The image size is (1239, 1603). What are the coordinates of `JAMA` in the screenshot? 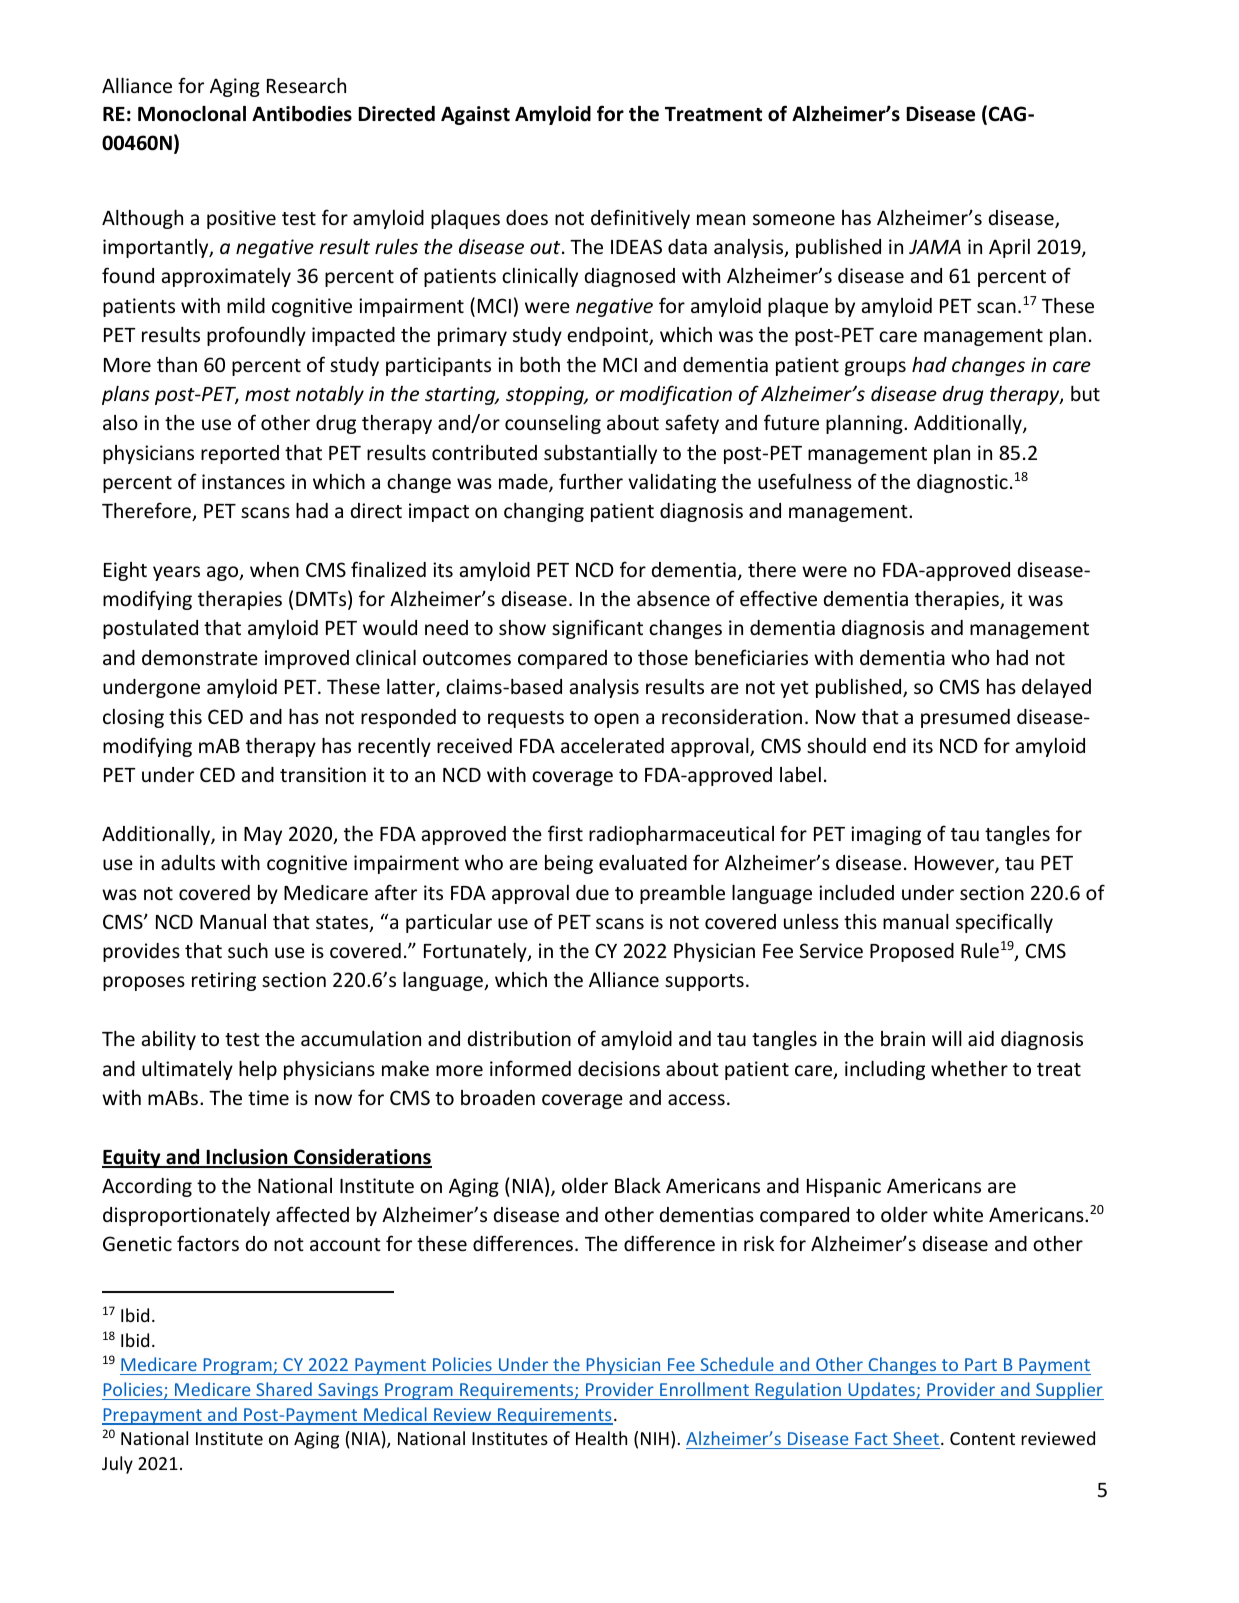 It's located at (935, 247).
